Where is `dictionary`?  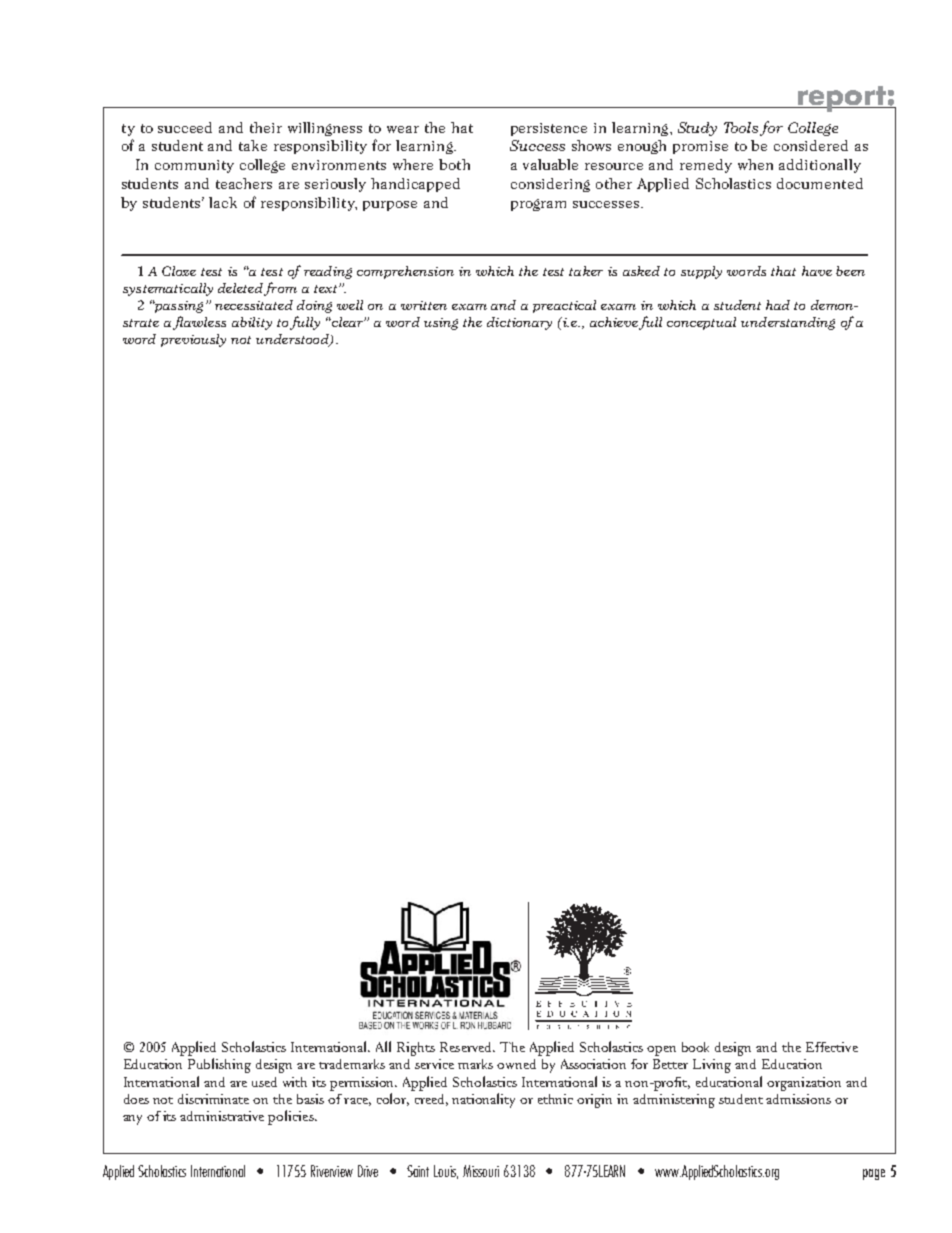 dictionary is located at coordinates (519, 323).
